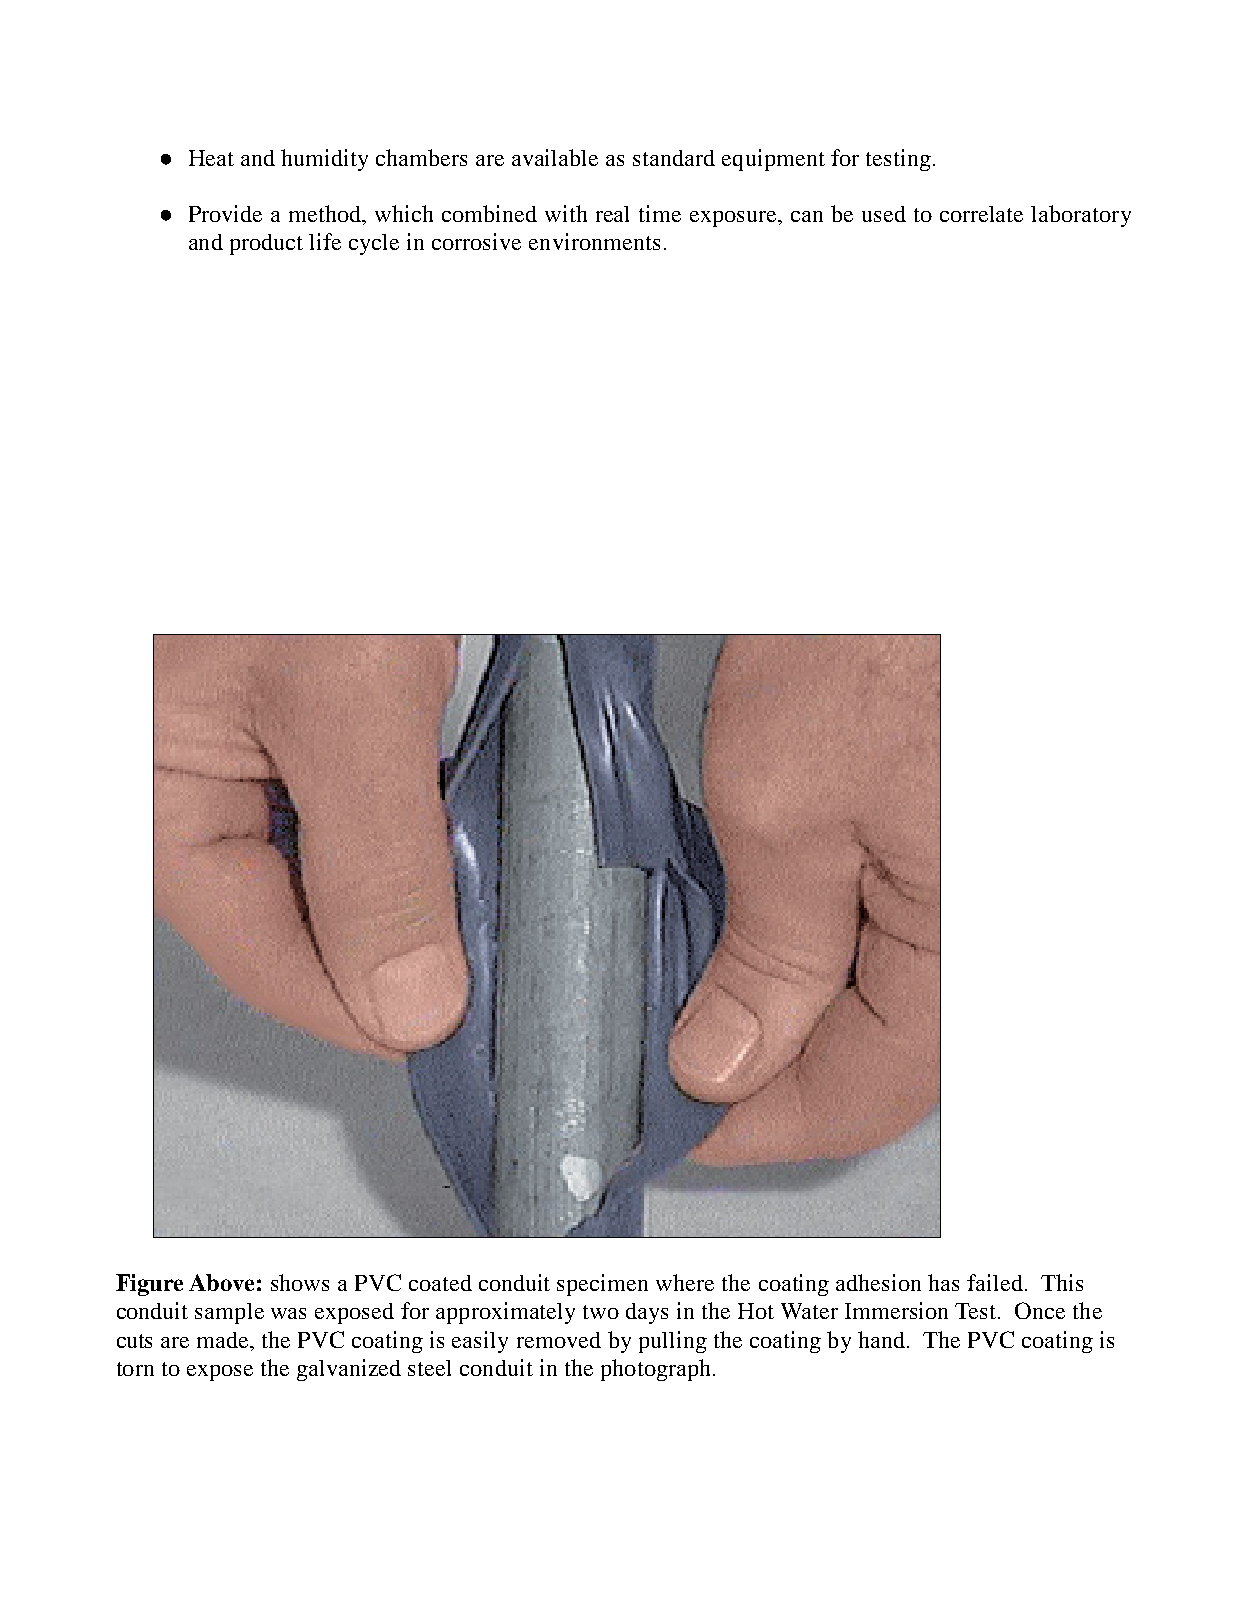  What do you see at coordinates (149, 1285) in the image?
I see `Figure` at bounding box center [149, 1285].
